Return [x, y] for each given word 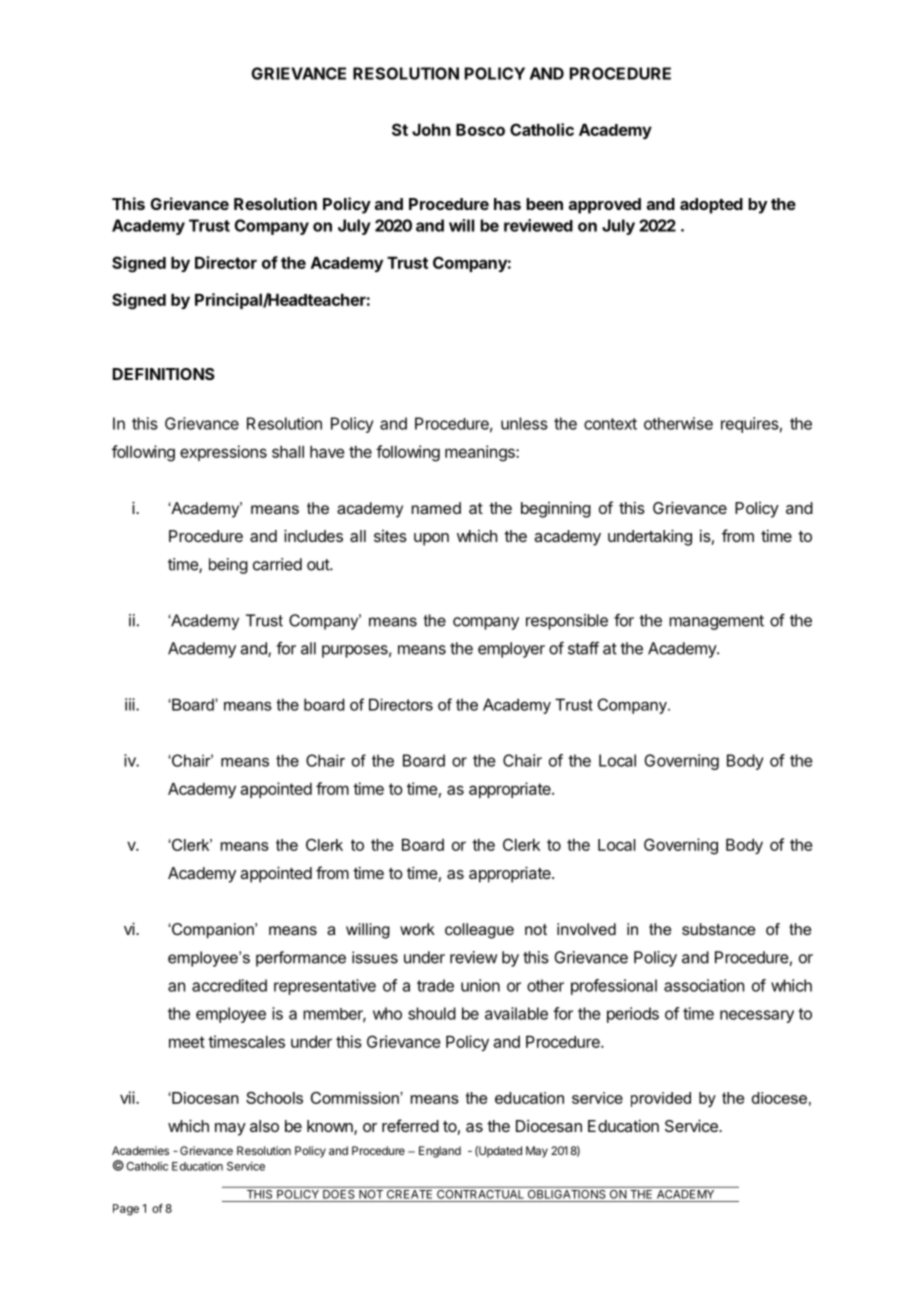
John [431, 130]
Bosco [480, 130]
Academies [140, 1150]
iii [131, 704]
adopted [711, 206]
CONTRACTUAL [480, 1193]
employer [511, 650]
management [716, 622]
